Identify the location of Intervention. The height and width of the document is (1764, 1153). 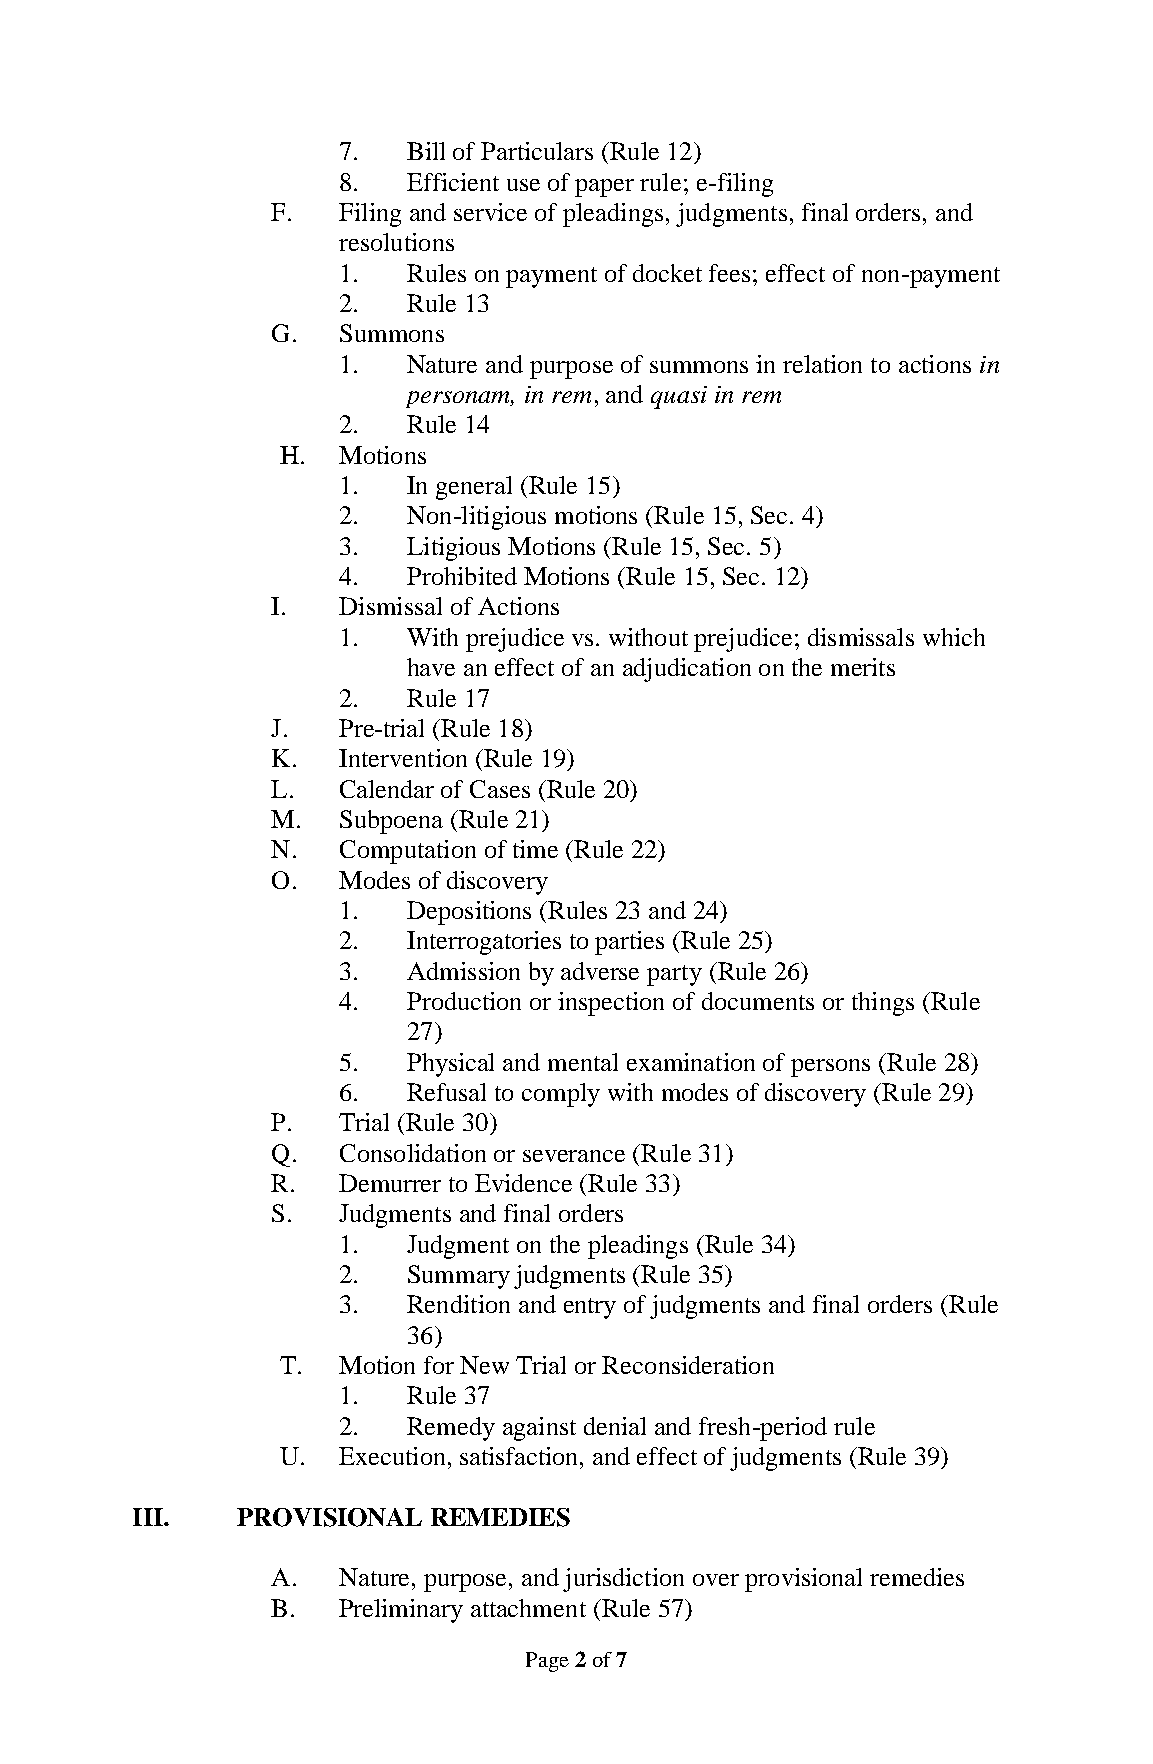
(403, 758).
